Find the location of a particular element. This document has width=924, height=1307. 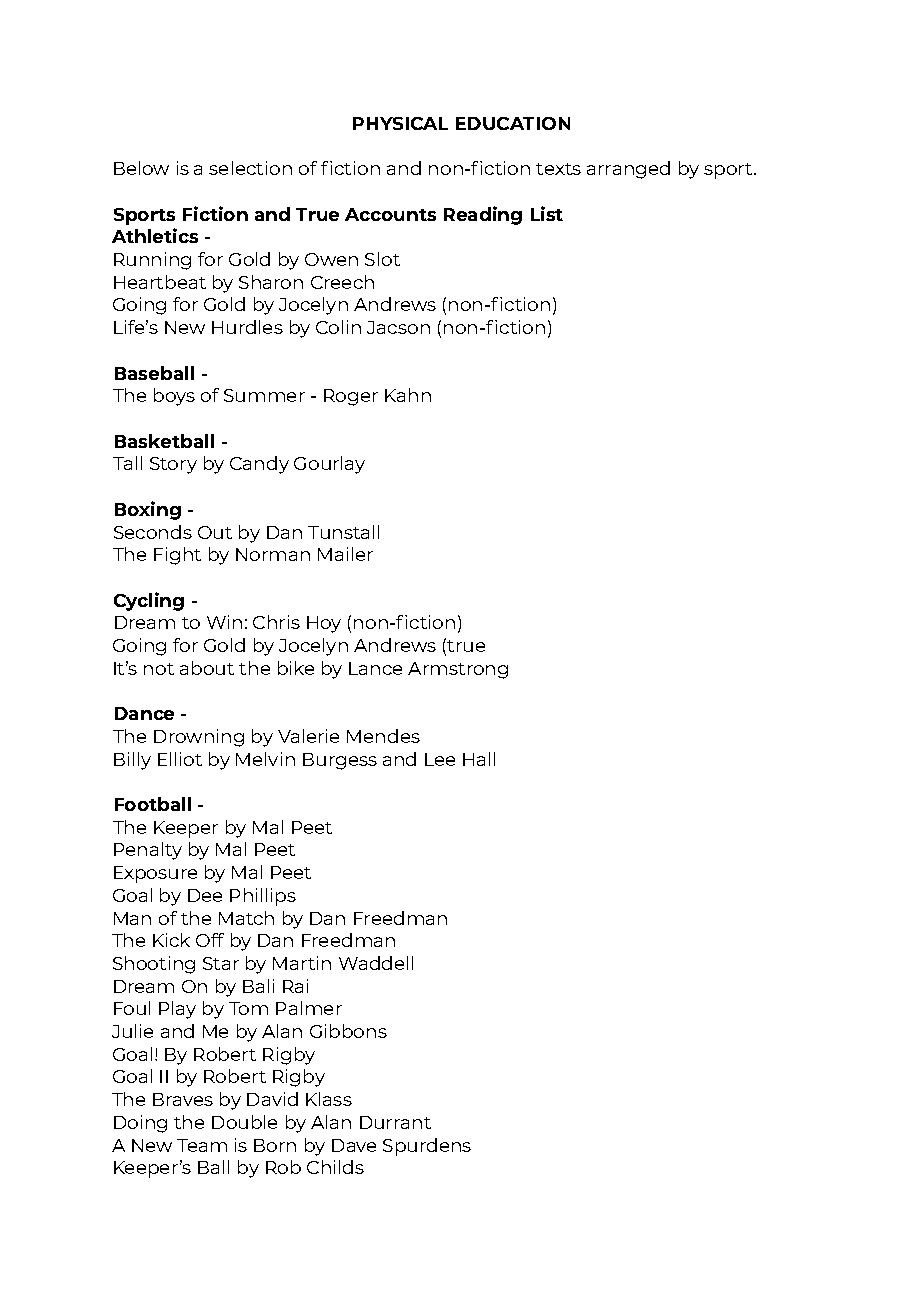

Team is located at coordinates (202, 1145).
